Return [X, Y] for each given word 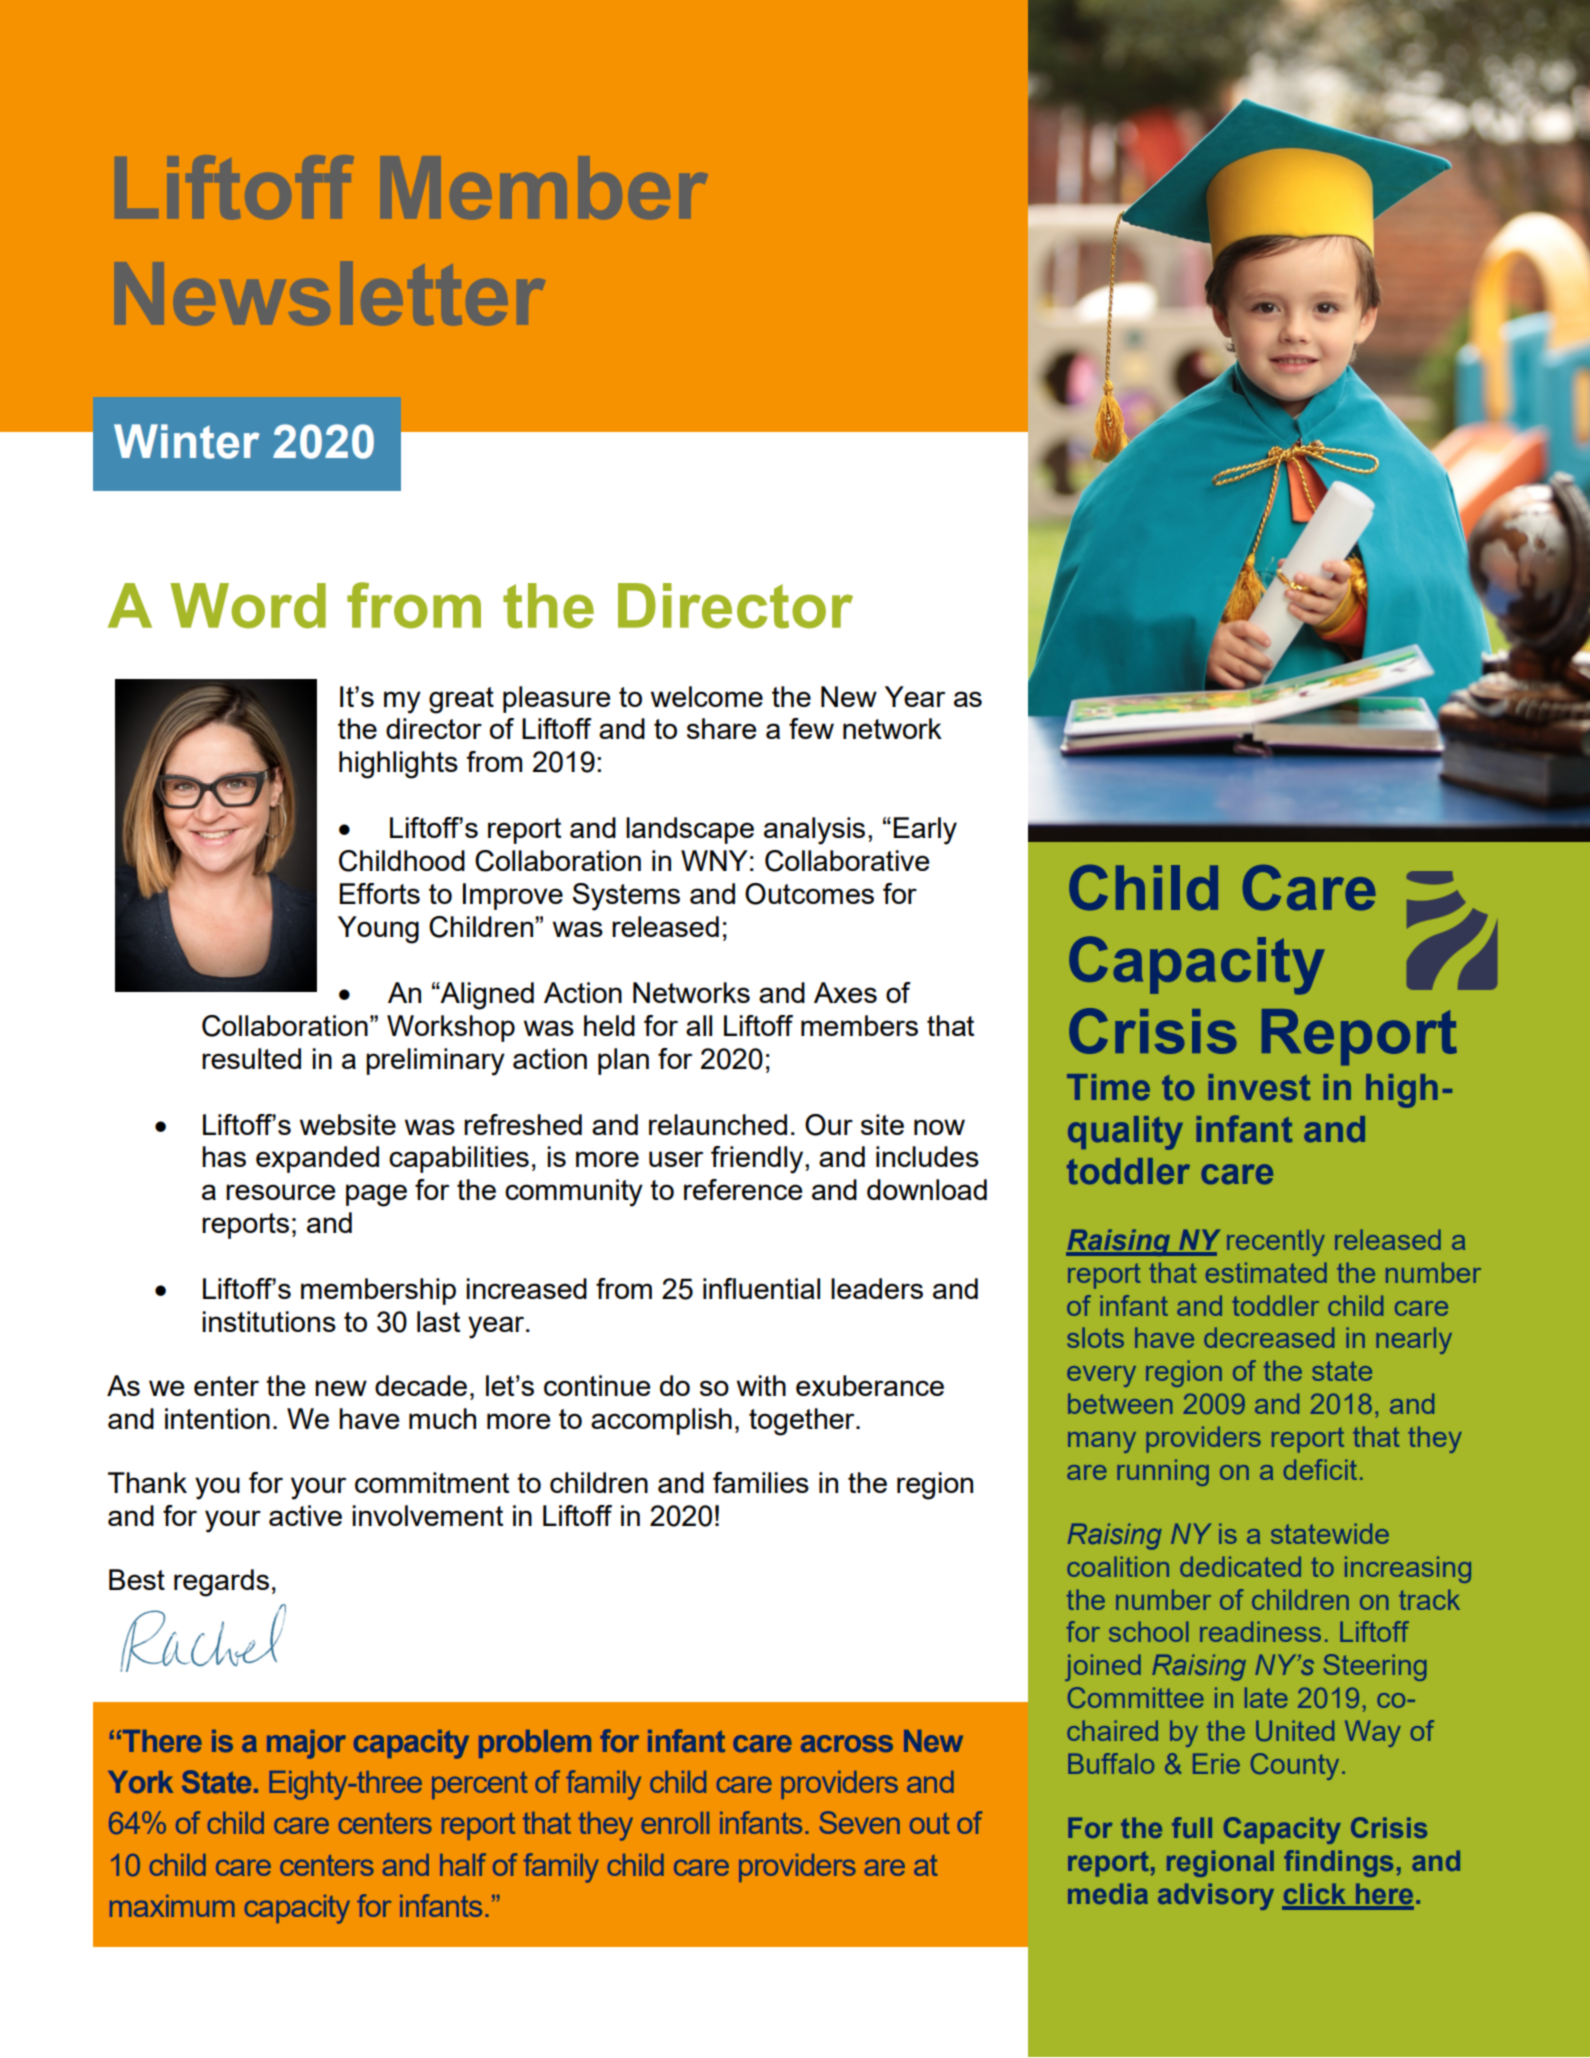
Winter [187, 441]
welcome [707, 696]
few [811, 728]
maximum [172, 1906]
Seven [860, 1822]
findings [1338, 1863]
